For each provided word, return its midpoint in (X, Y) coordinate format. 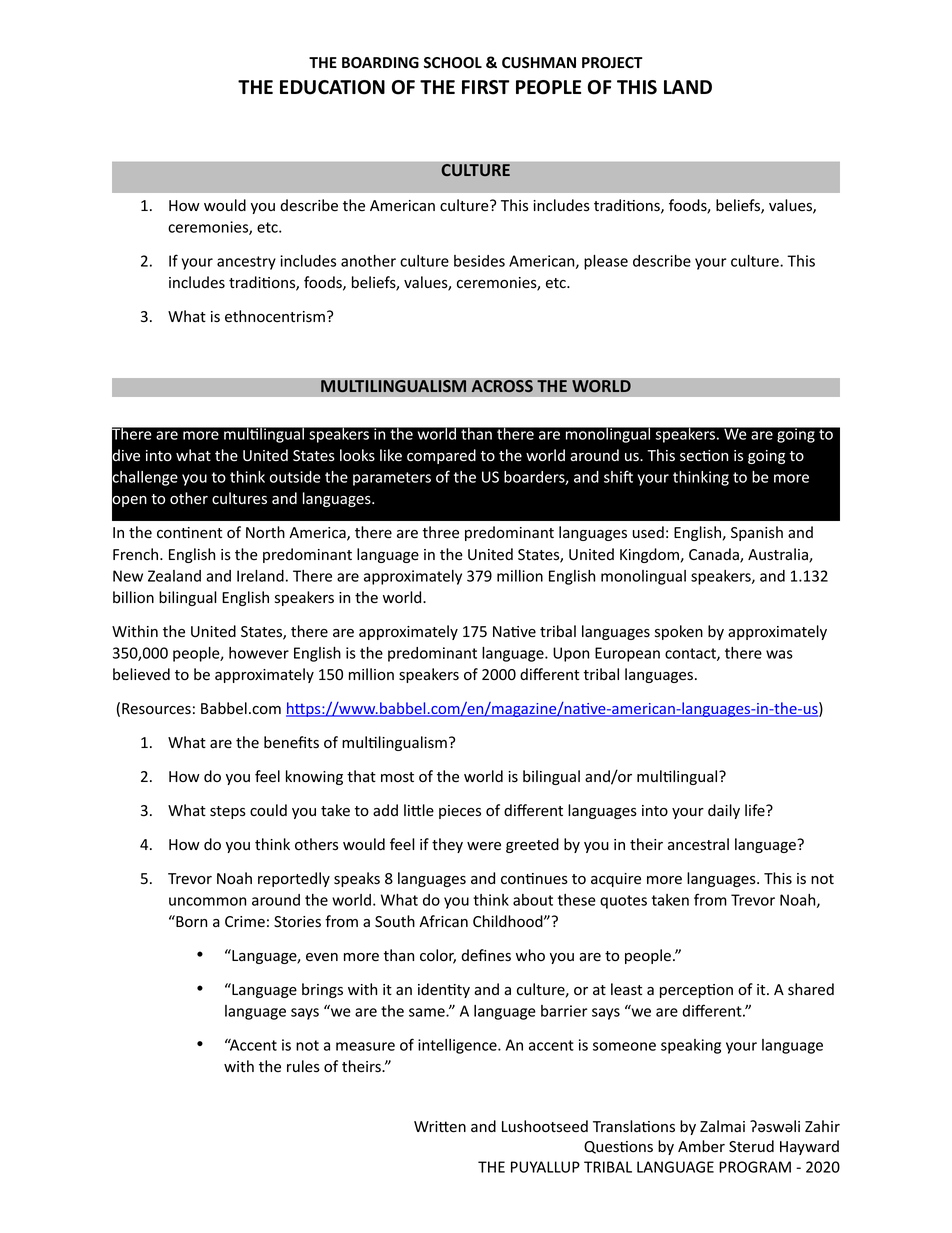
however (259, 653)
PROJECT (612, 63)
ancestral (698, 844)
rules (303, 1066)
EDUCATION (332, 87)
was (779, 654)
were (484, 846)
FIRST (485, 87)
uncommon (207, 901)
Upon (571, 654)
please (606, 262)
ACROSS (502, 386)
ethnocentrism (275, 316)
